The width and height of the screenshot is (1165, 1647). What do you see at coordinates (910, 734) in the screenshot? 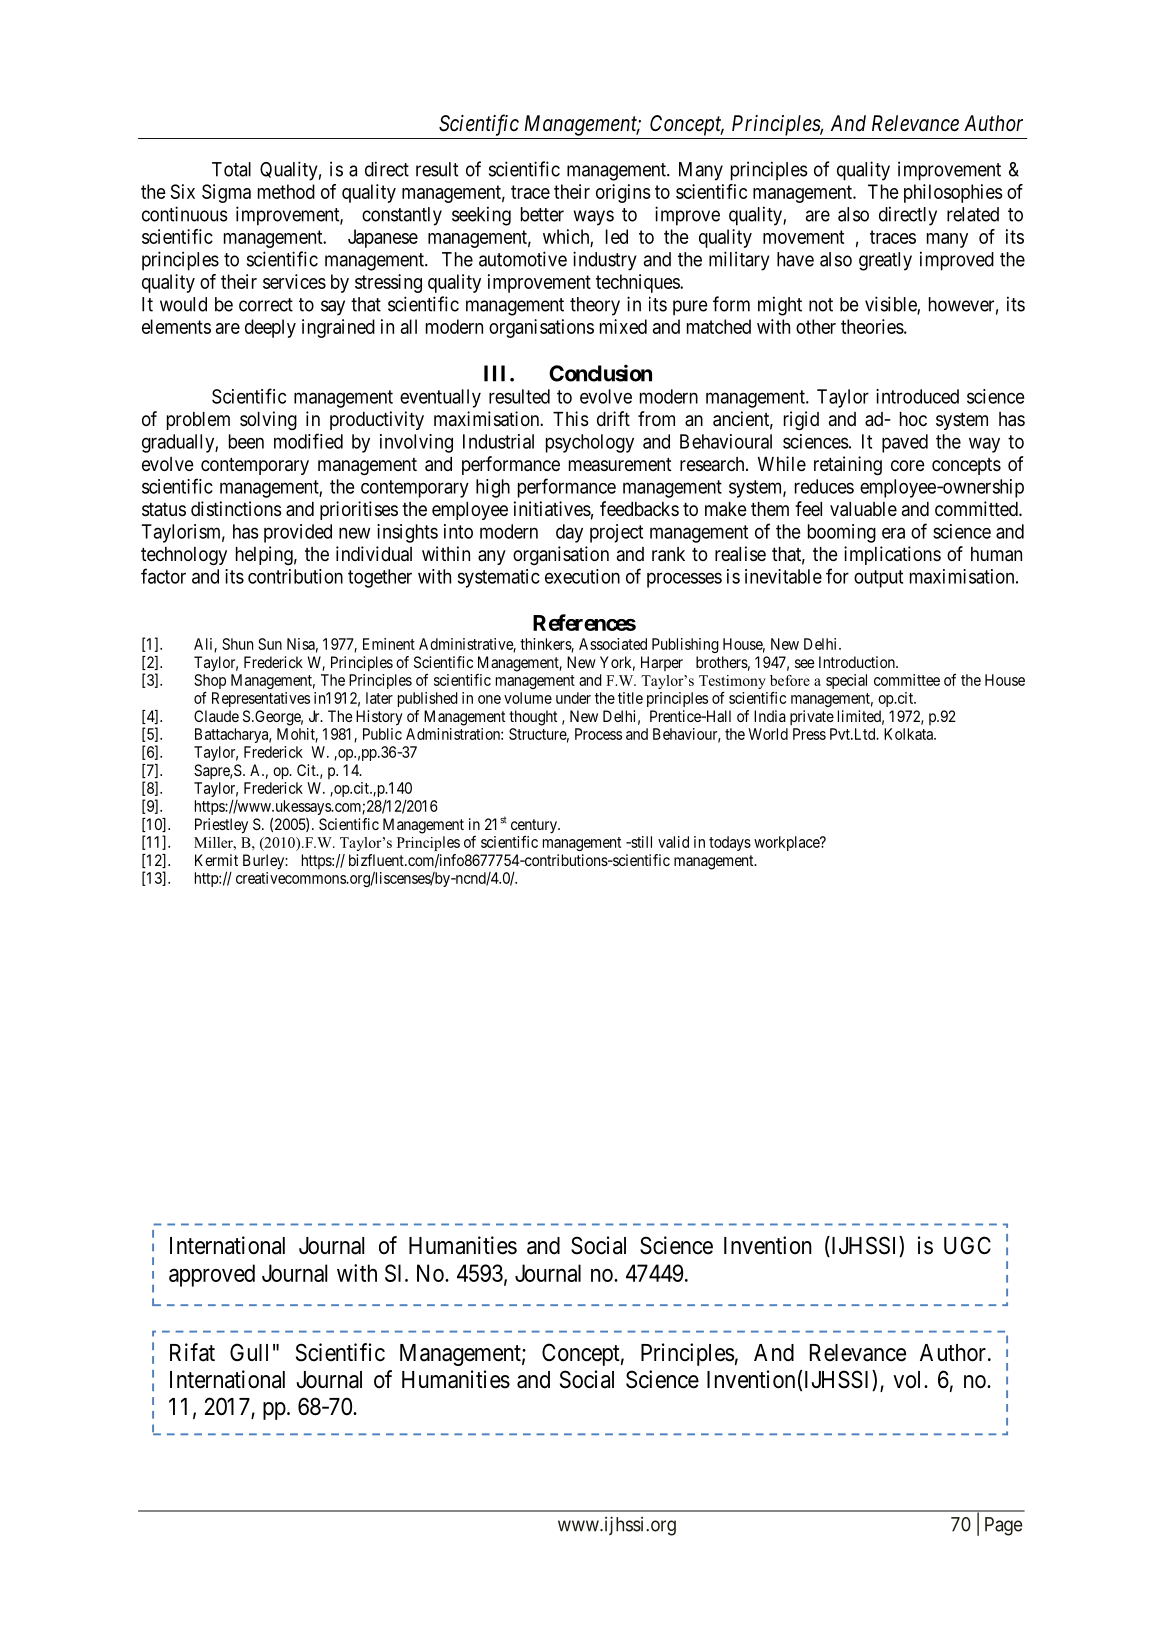
I see `Kolkata` at bounding box center [910, 734].
